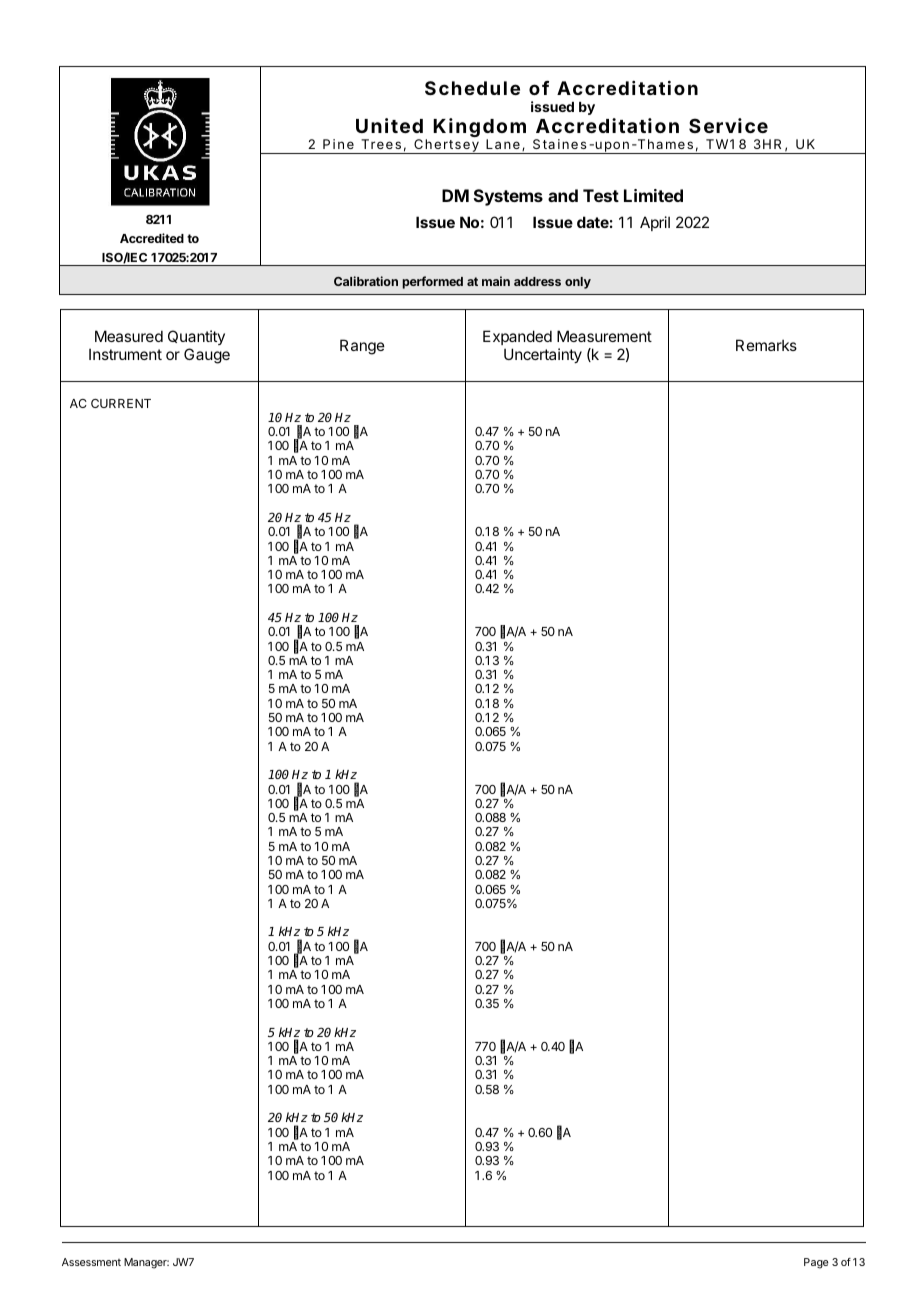 The height and width of the image is (1308, 924). I want to click on Expanded, so click(517, 337).
